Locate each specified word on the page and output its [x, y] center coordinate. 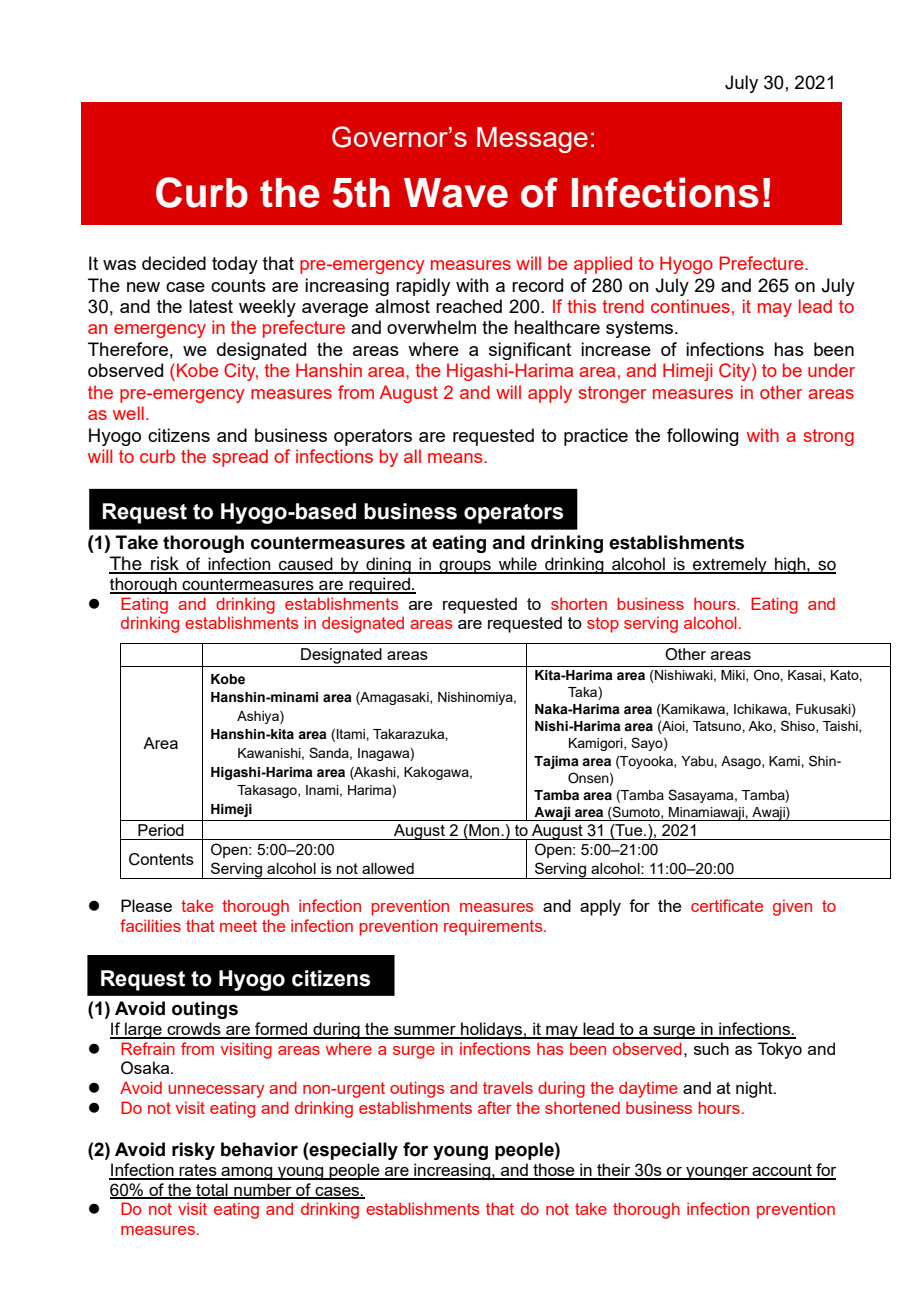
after [495, 1107]
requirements [494, 927]
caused [306, 565]
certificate [727, 905]
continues [690, 306]
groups [465, 567]
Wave [456, 193]
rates [198, 1171]
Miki [734, 676]
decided [174, 263]
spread [240, 458]
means [456, 458]
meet [238, 926]
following [703, 437]
